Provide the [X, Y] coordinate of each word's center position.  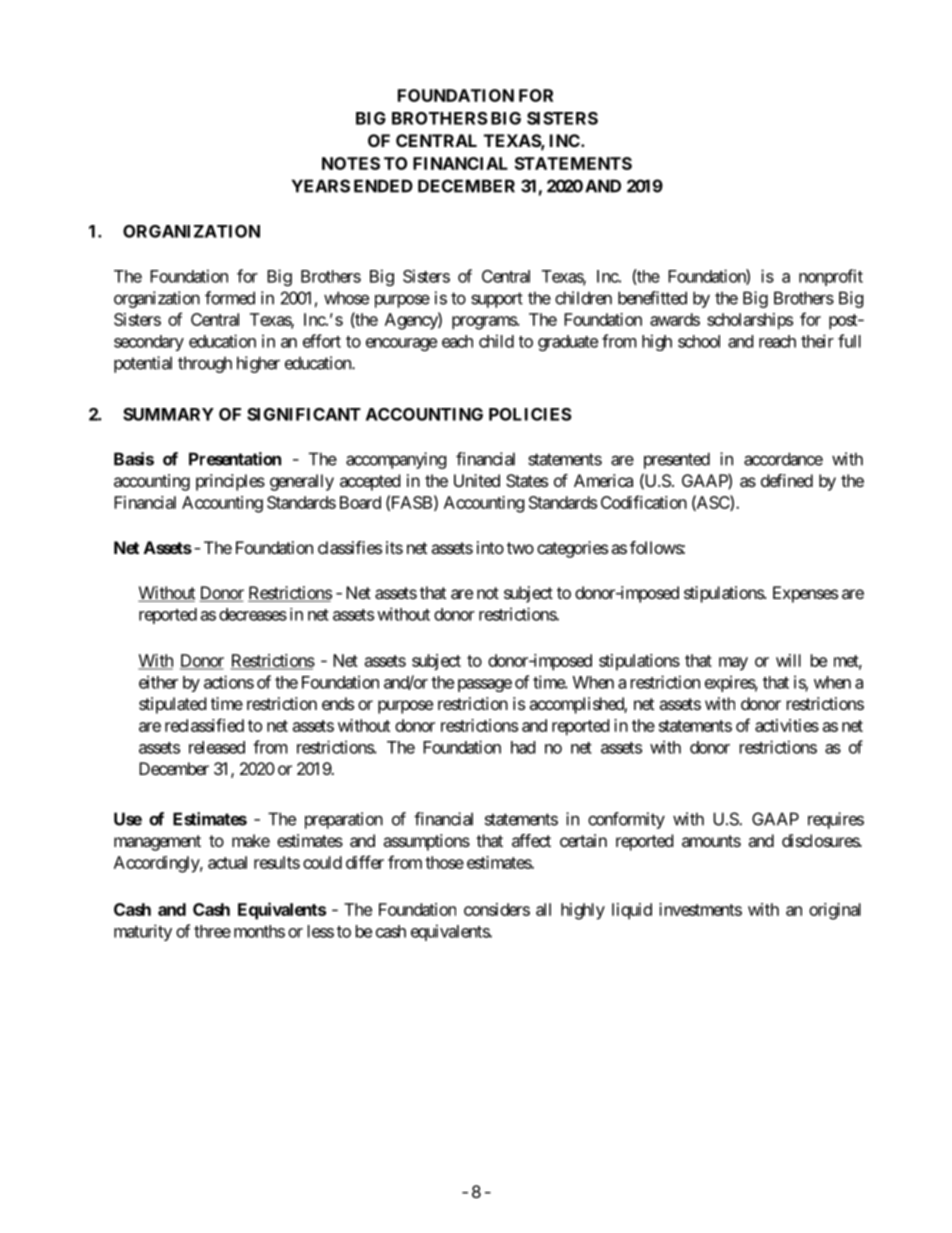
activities [787, 725]
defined [787, 480]
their [817, 341]
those [444, 862]
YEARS [321, 186]
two [520, 548]
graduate [568, 343]
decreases [253, 614]
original [835, 911]
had [523, 747]
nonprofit [831, 277]
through [205, 364]
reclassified [204, 725]
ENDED [383, 186]
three [212, 931]
